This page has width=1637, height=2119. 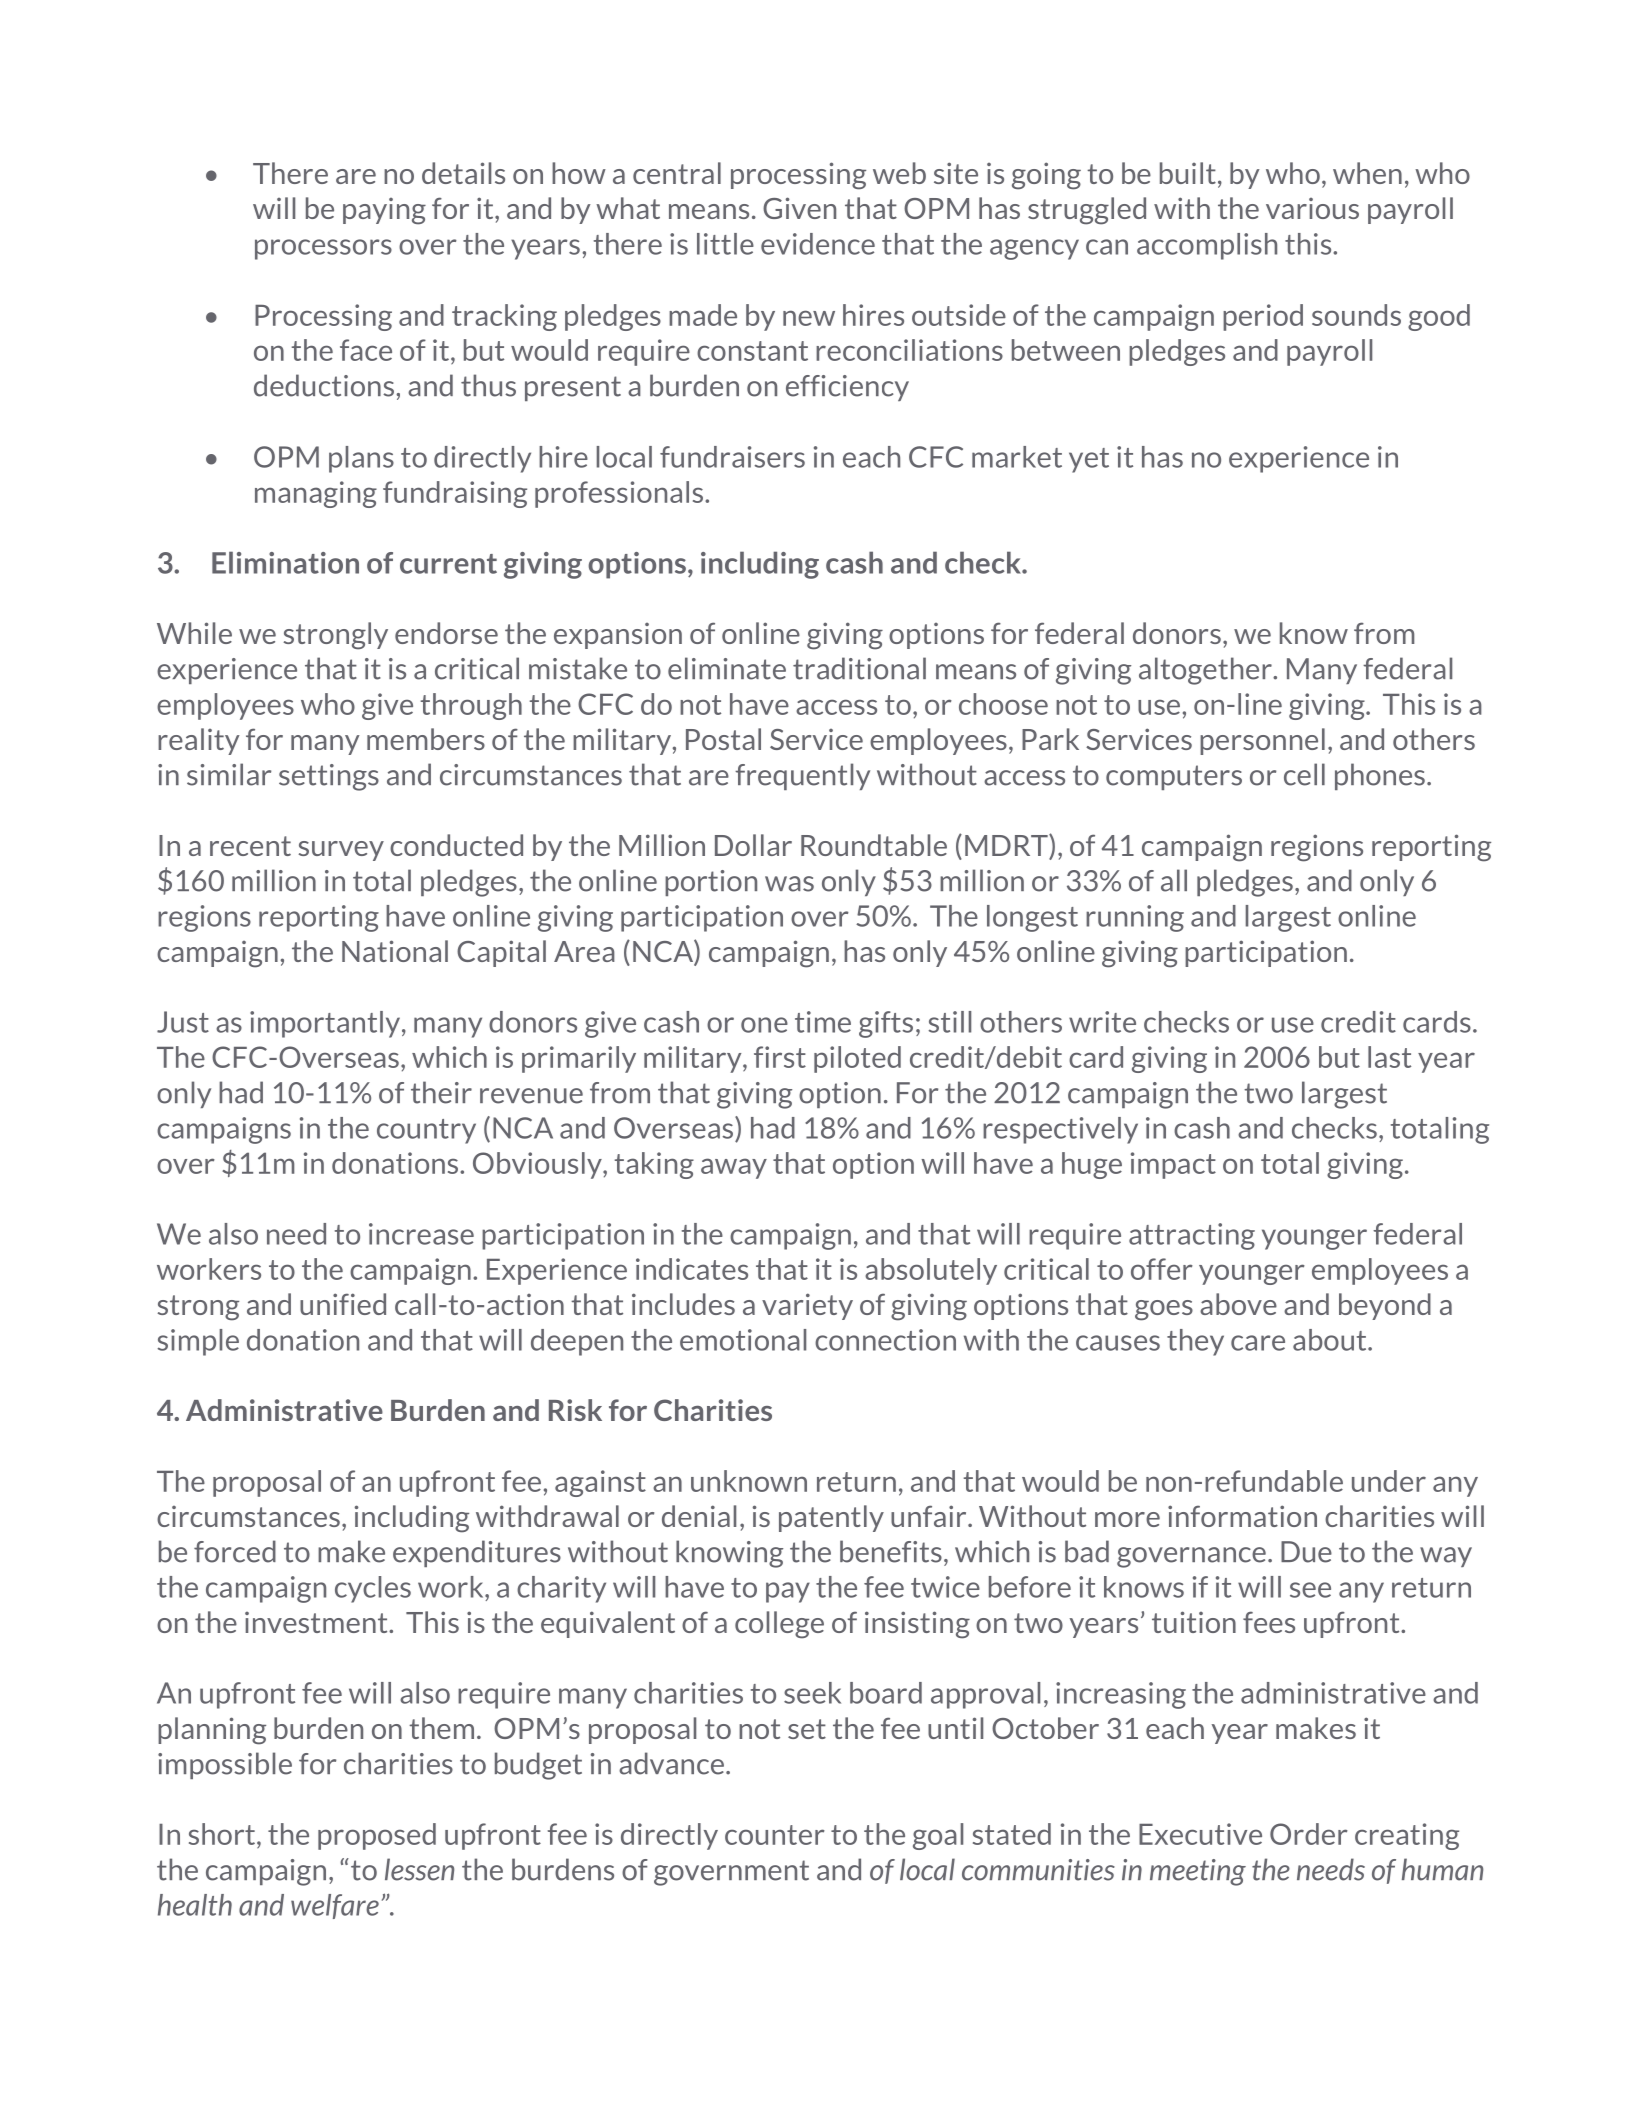 What do you see at coordinates (1309, 1834) in the page?
I see `Order` at bounding box center [1309, 1834].
